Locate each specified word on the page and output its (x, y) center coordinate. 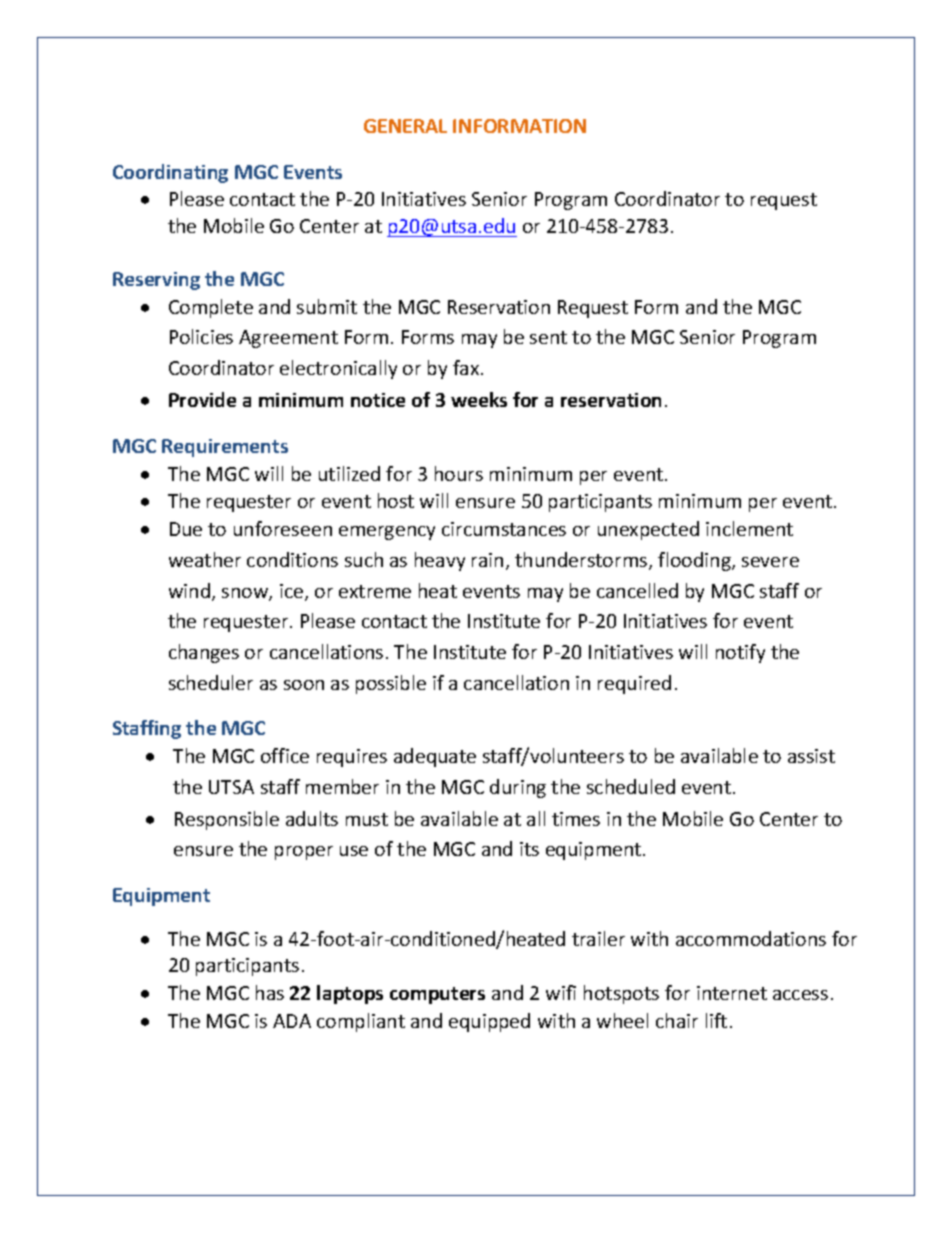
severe (770, 562)
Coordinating (170, 173)
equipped (489, 1022)
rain (487, 560)
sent (548, 337)
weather (205, 559)
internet (732, 993)
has (270, 992)
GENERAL (405, 126)
